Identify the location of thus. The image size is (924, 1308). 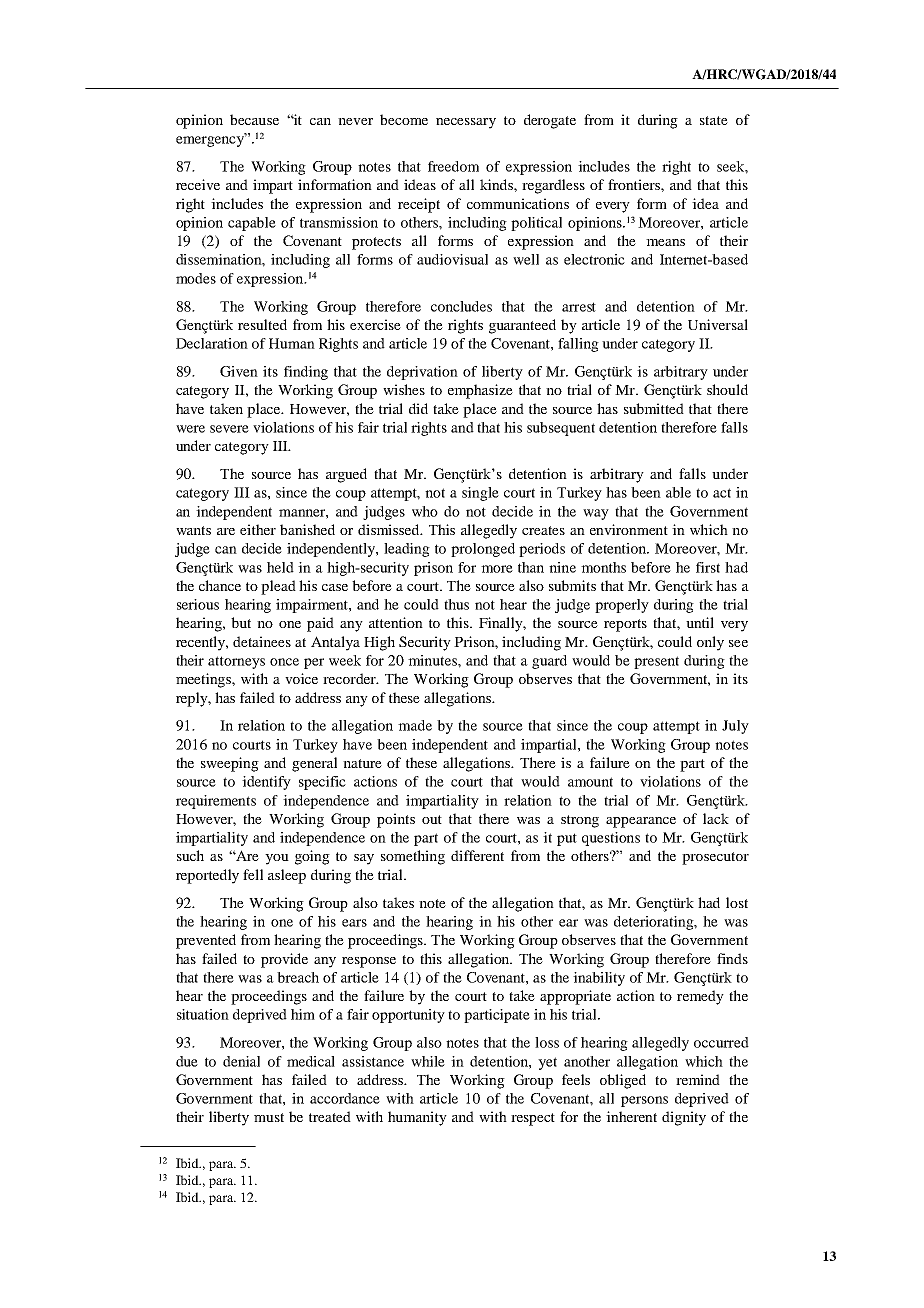
(456, 604).
